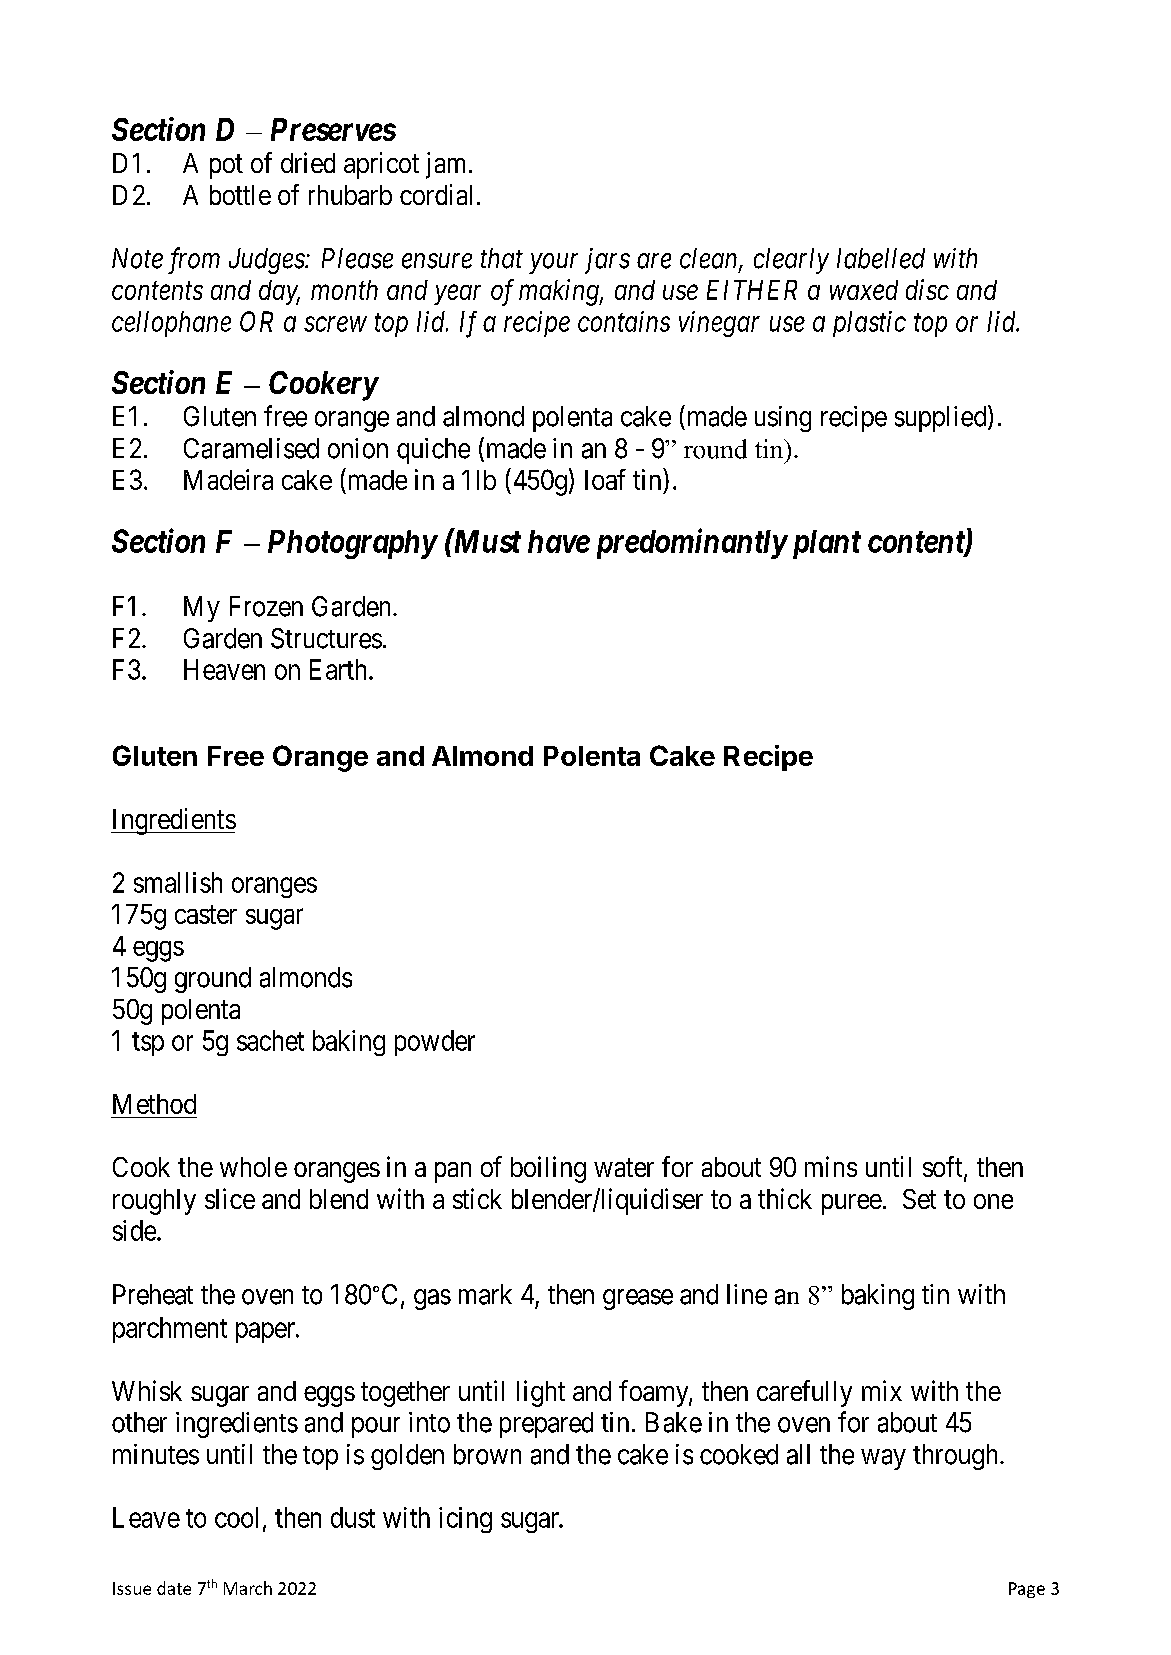 Image resolution: width=1171 pixels, height=1655 pixels. What do you see at coordinates (206, 914) in the screenshot?
I see `caster` at bounding box center [206, 914].
